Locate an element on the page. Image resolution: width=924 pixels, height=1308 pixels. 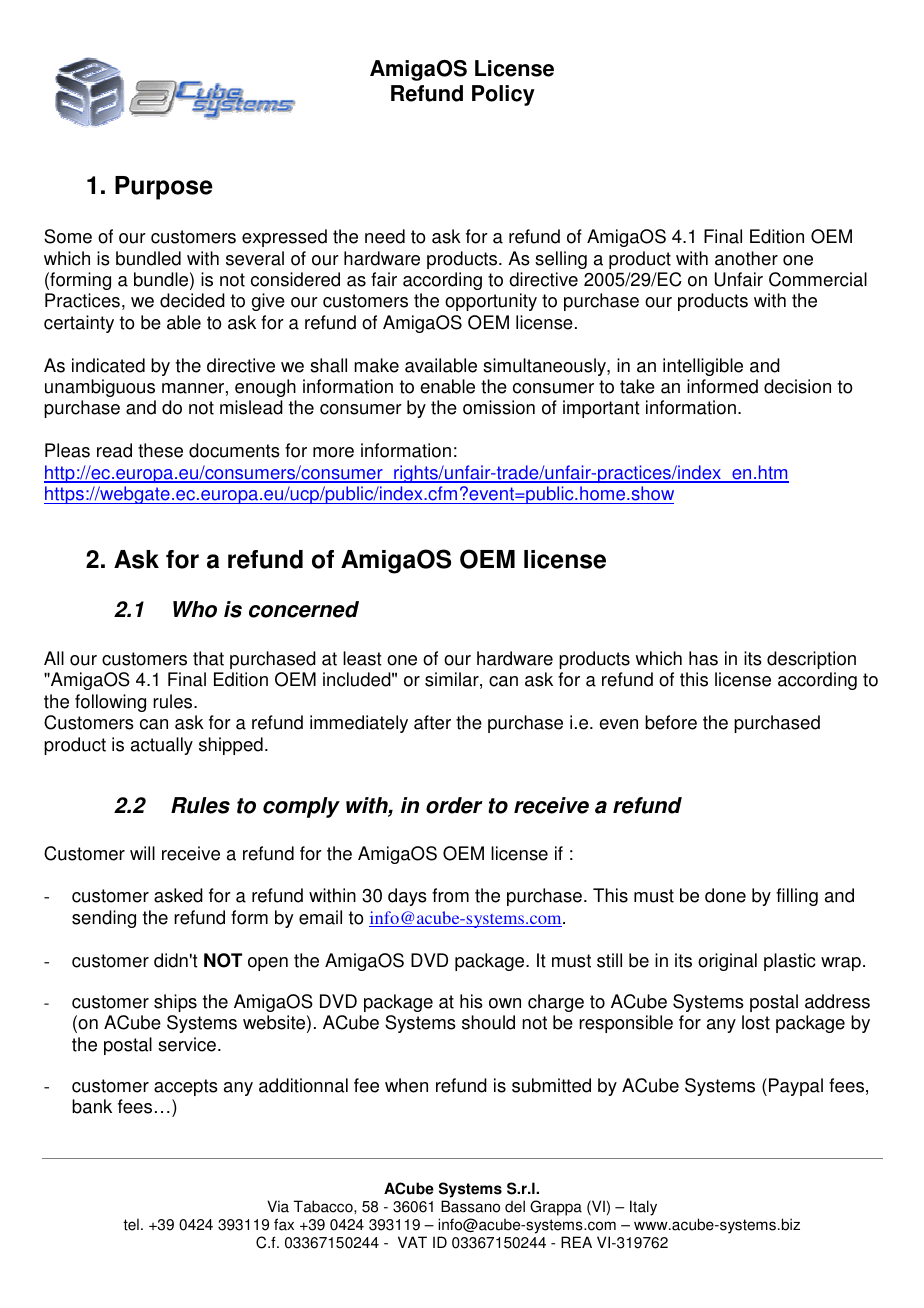
that is located at coordinates (208, 658).
